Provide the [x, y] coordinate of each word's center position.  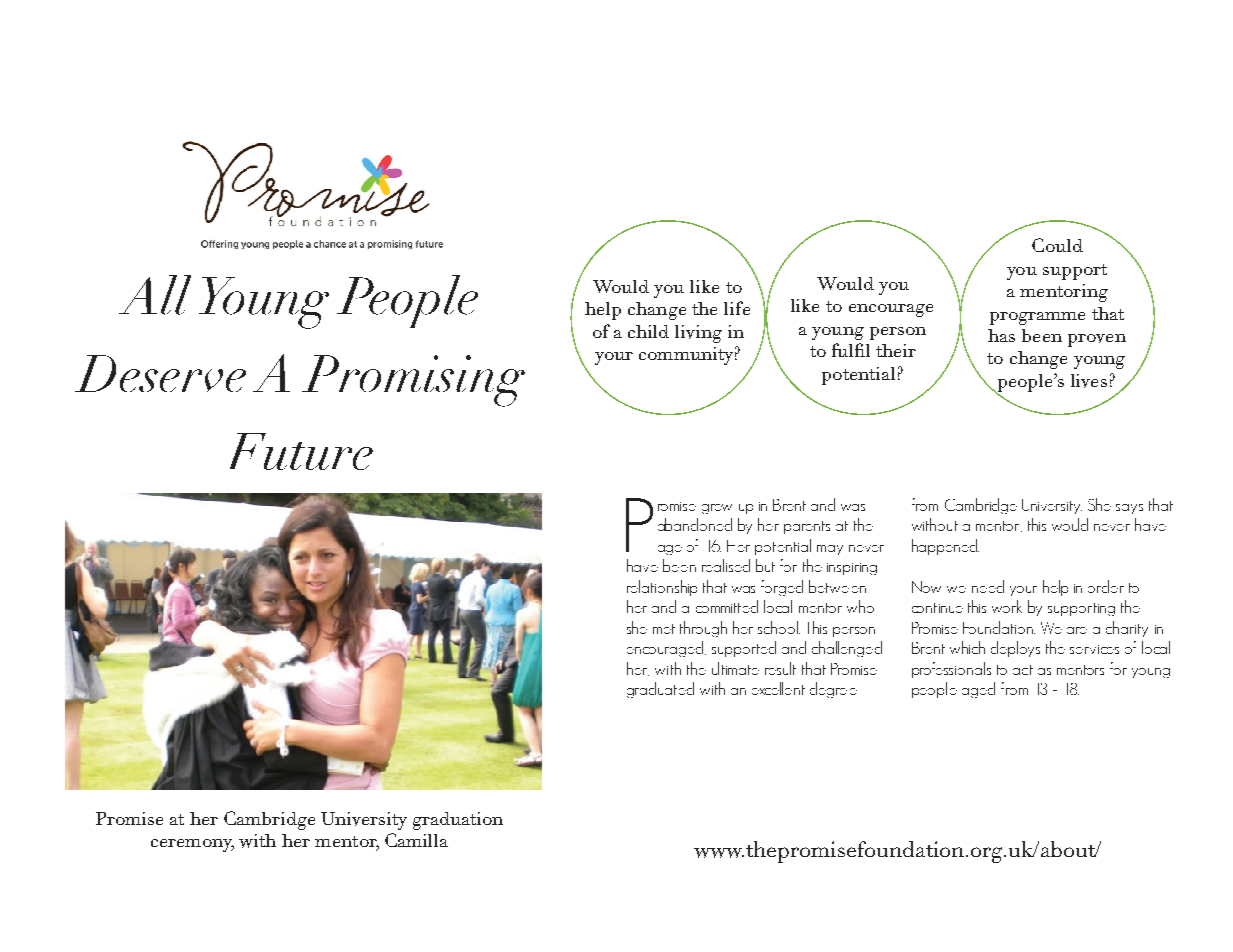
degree [833, 690]
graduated [660, 690]
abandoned [695, 524]
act [1023, 670]
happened [945, 547]
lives [1089, 381]
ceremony [192, 845]
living [698, 334]
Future [301, 451]
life [737, 308]
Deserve [160, 373]
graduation [458, 821]
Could [1057, 245]
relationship [662, 588]
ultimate [735, 668]
